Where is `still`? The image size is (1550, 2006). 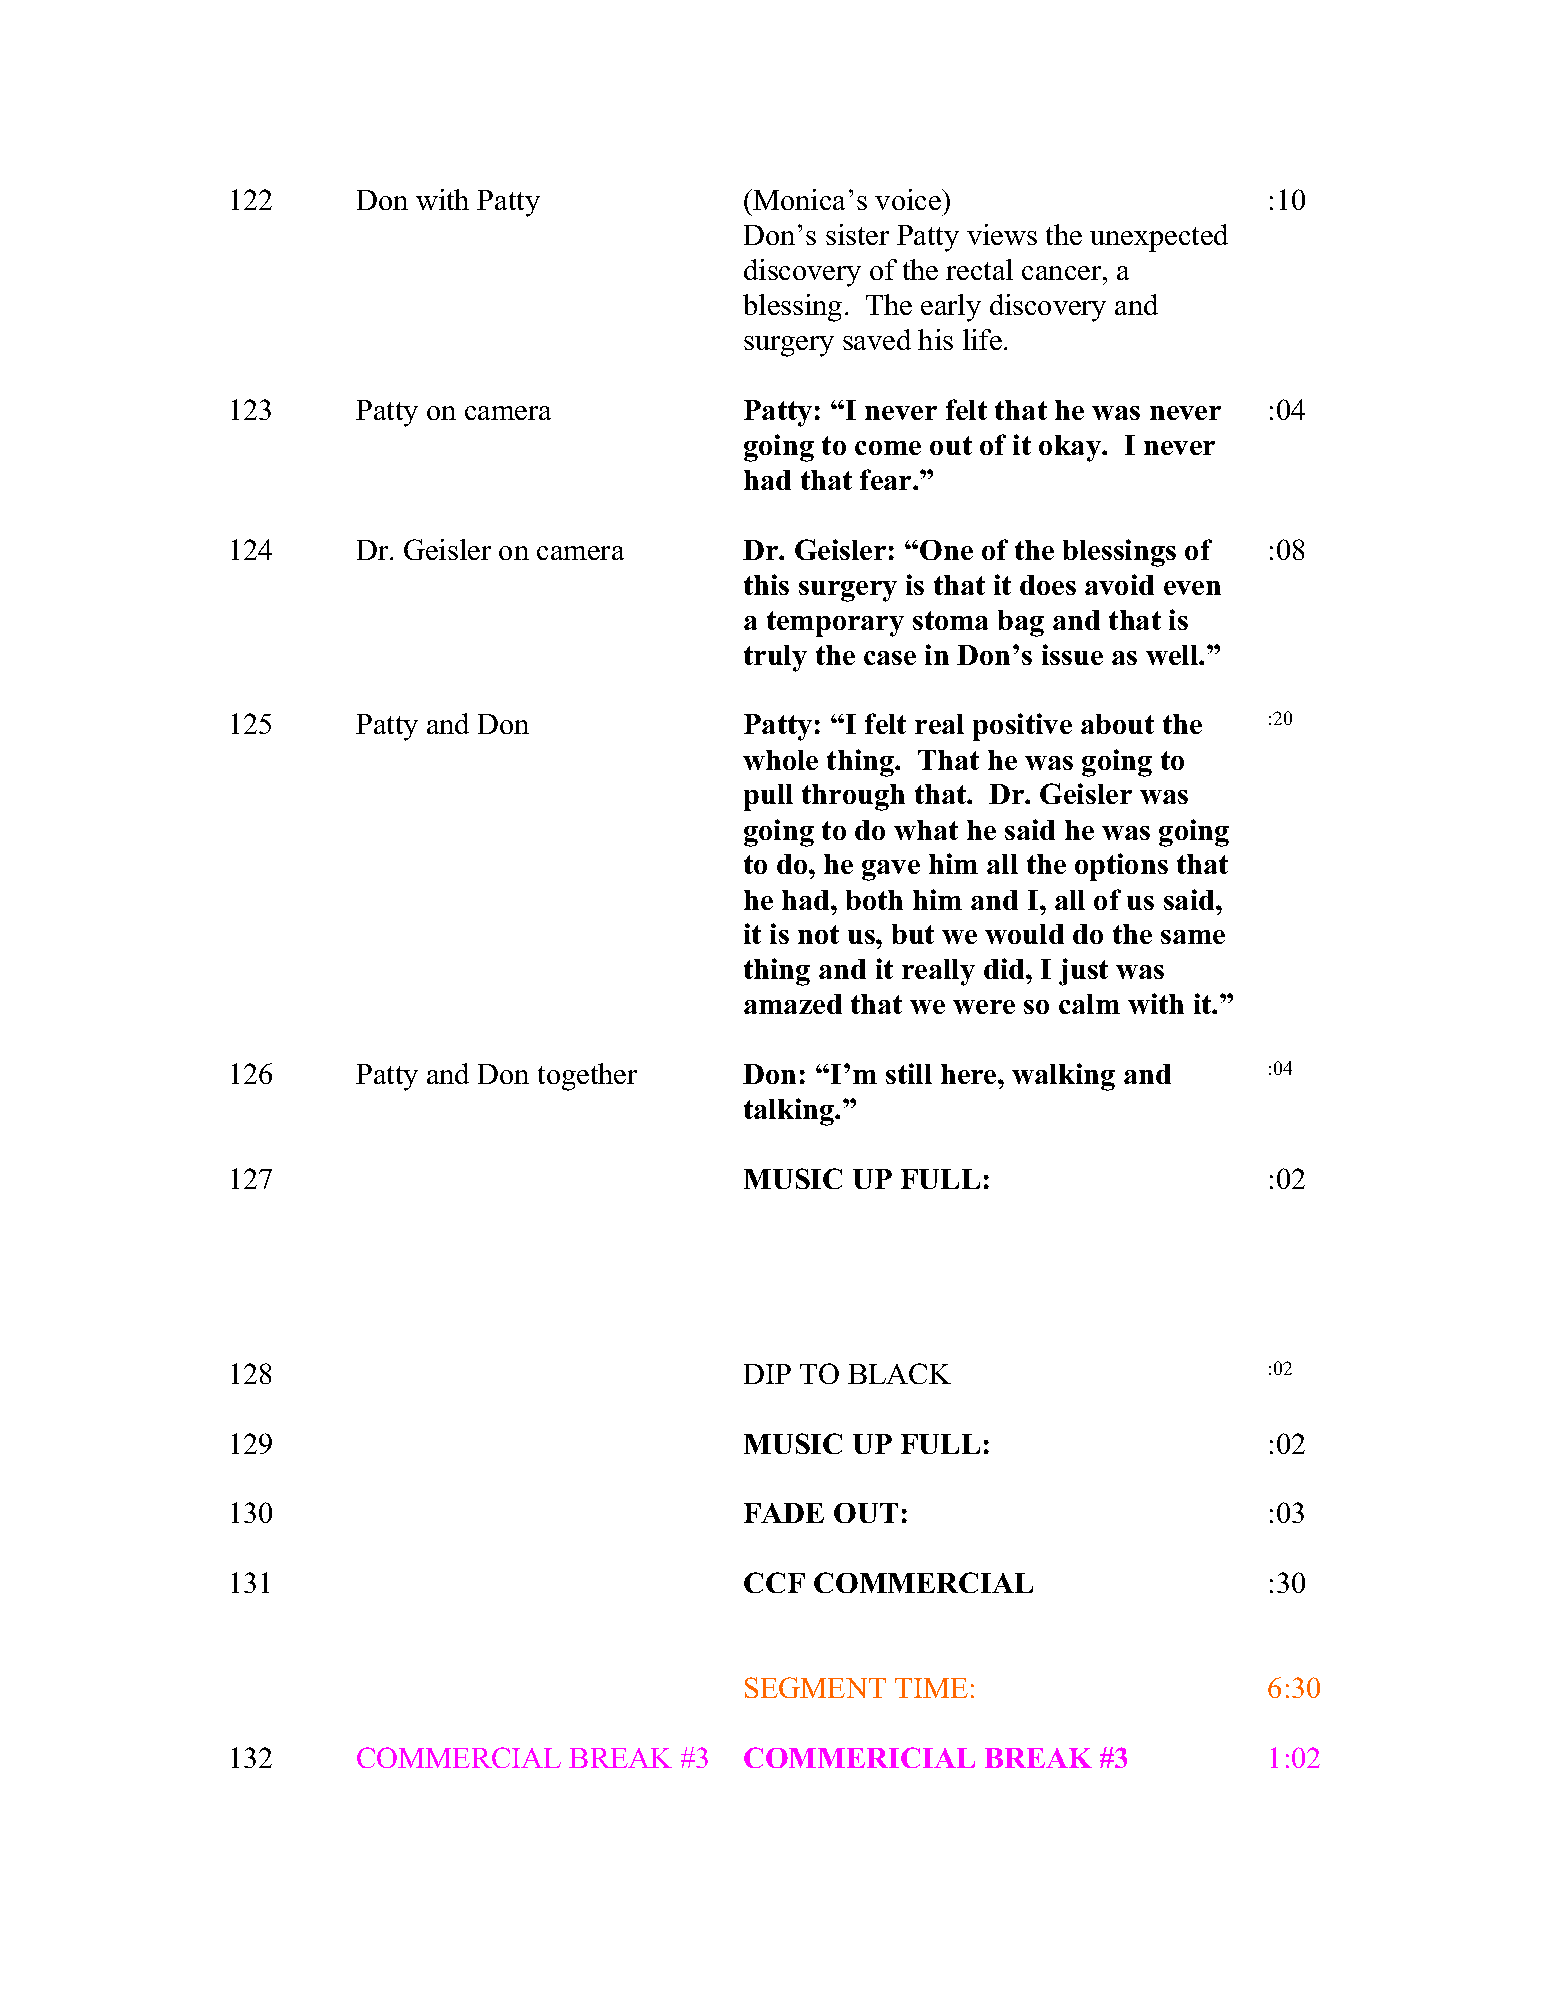
still is located at coordinates (909, 1073).
